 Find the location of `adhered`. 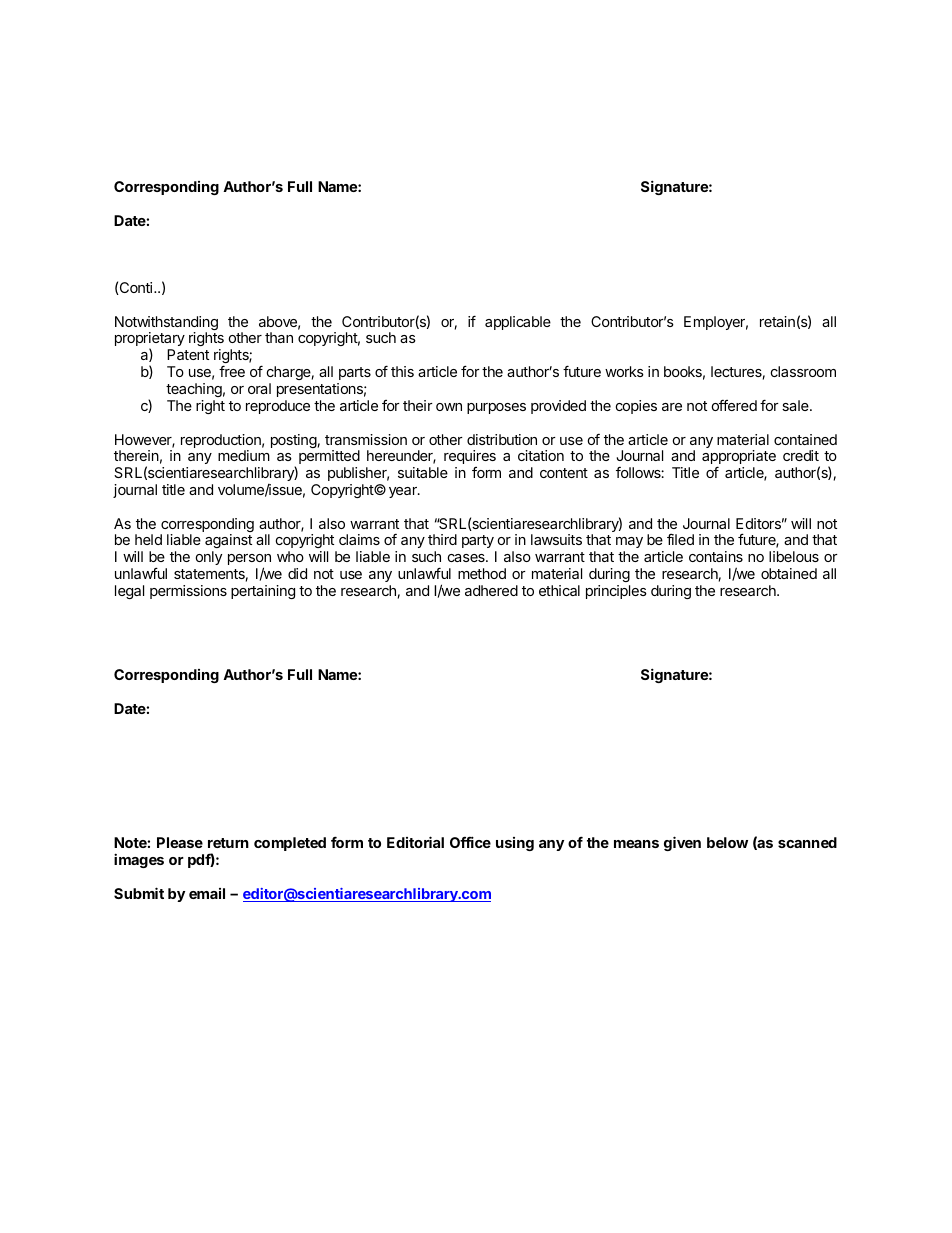

adhered is located at coordinates (491, 590).
